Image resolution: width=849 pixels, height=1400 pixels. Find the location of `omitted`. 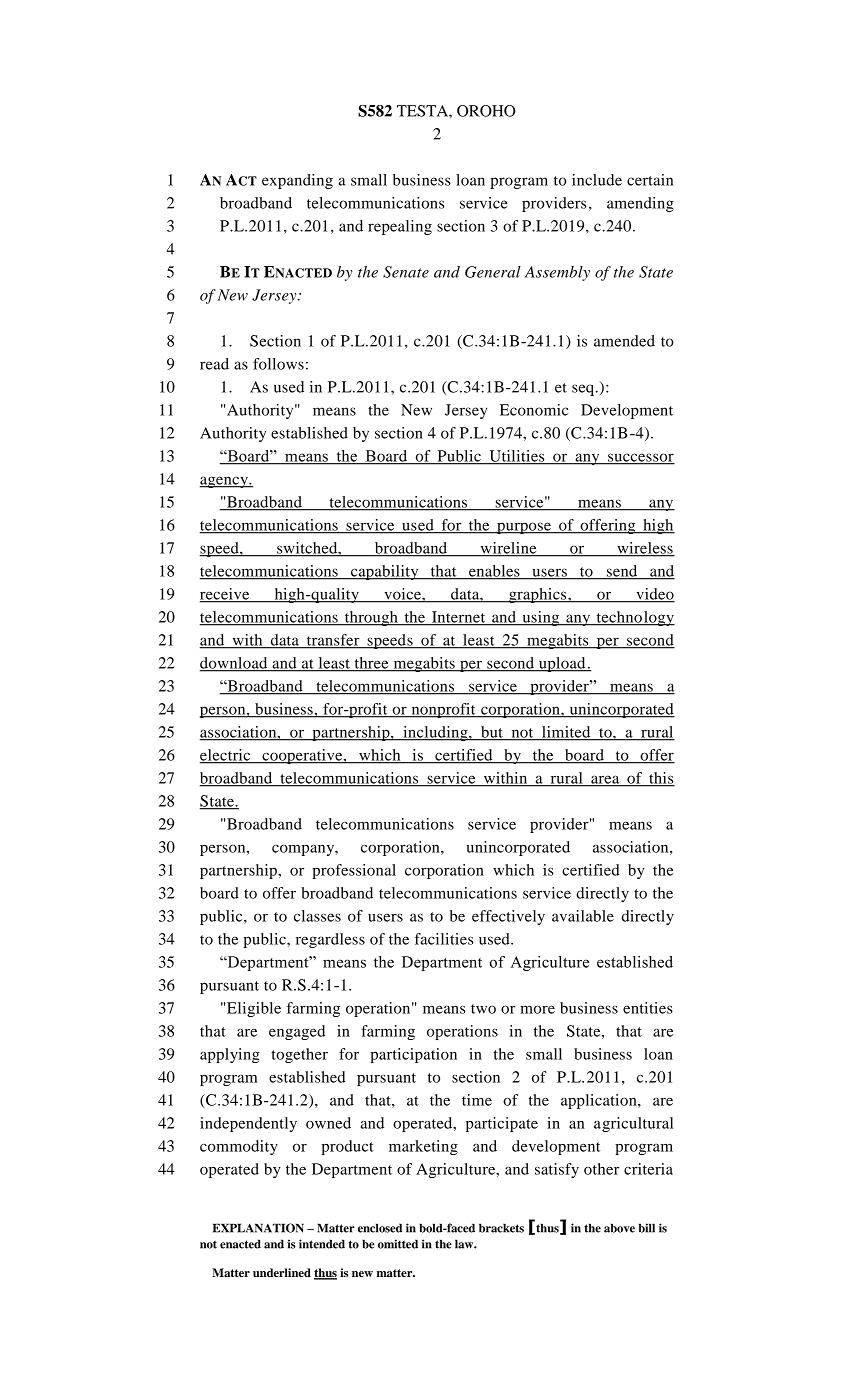

omitted is located at coordinates (398, 1244).
